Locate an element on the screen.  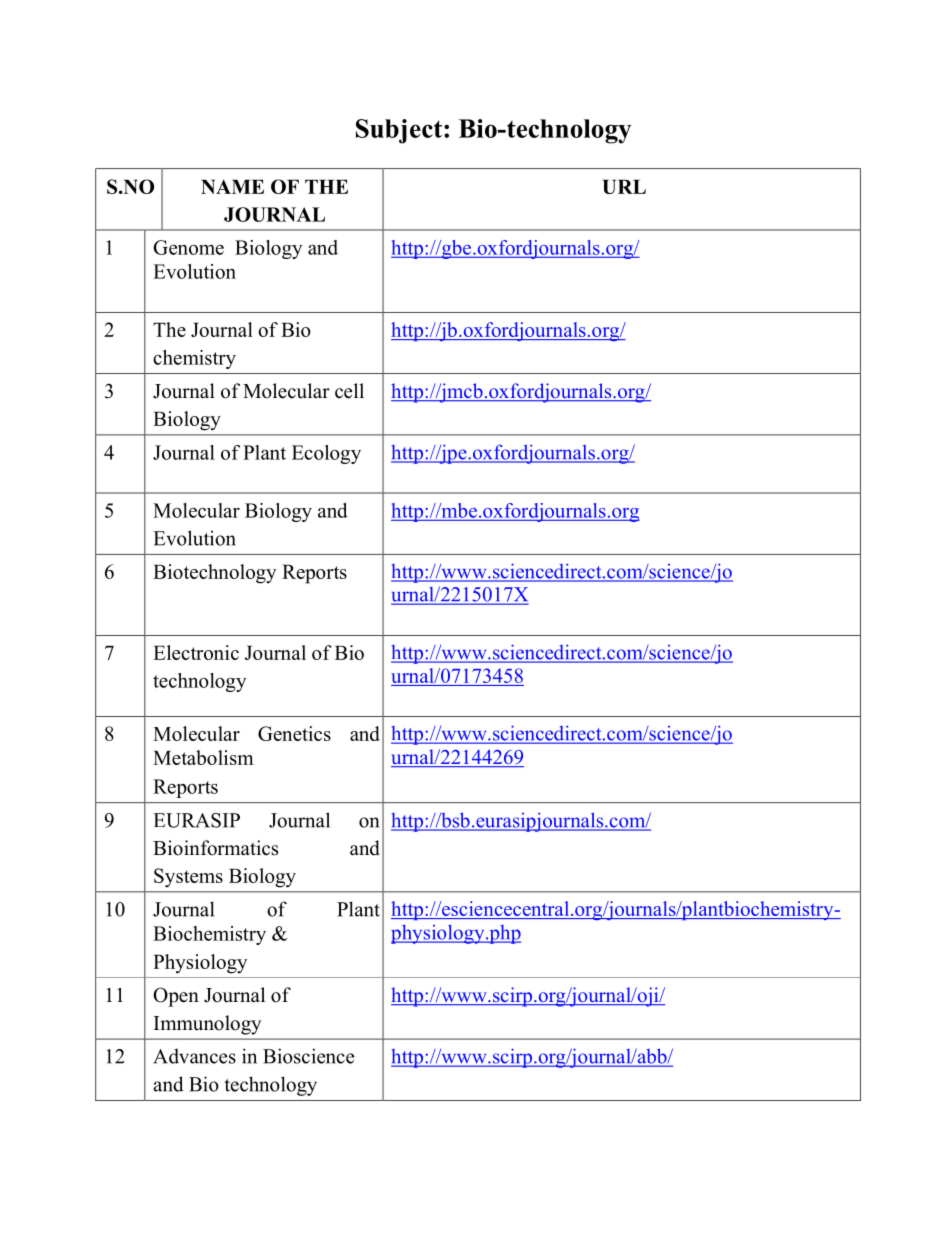
cell is located at coordinates (349, 391).
